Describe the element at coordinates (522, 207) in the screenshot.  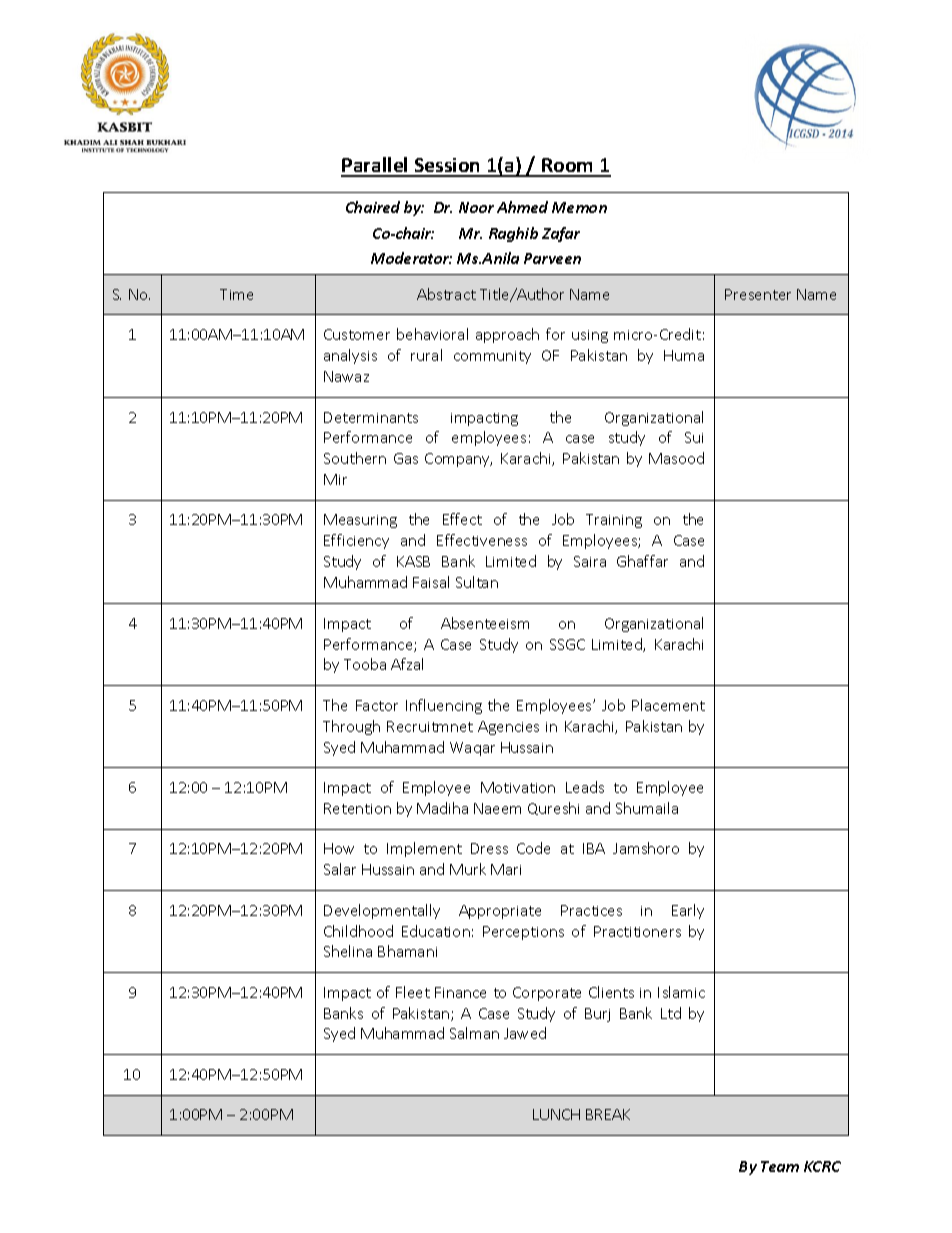
I see `Ahmed` at that location.
